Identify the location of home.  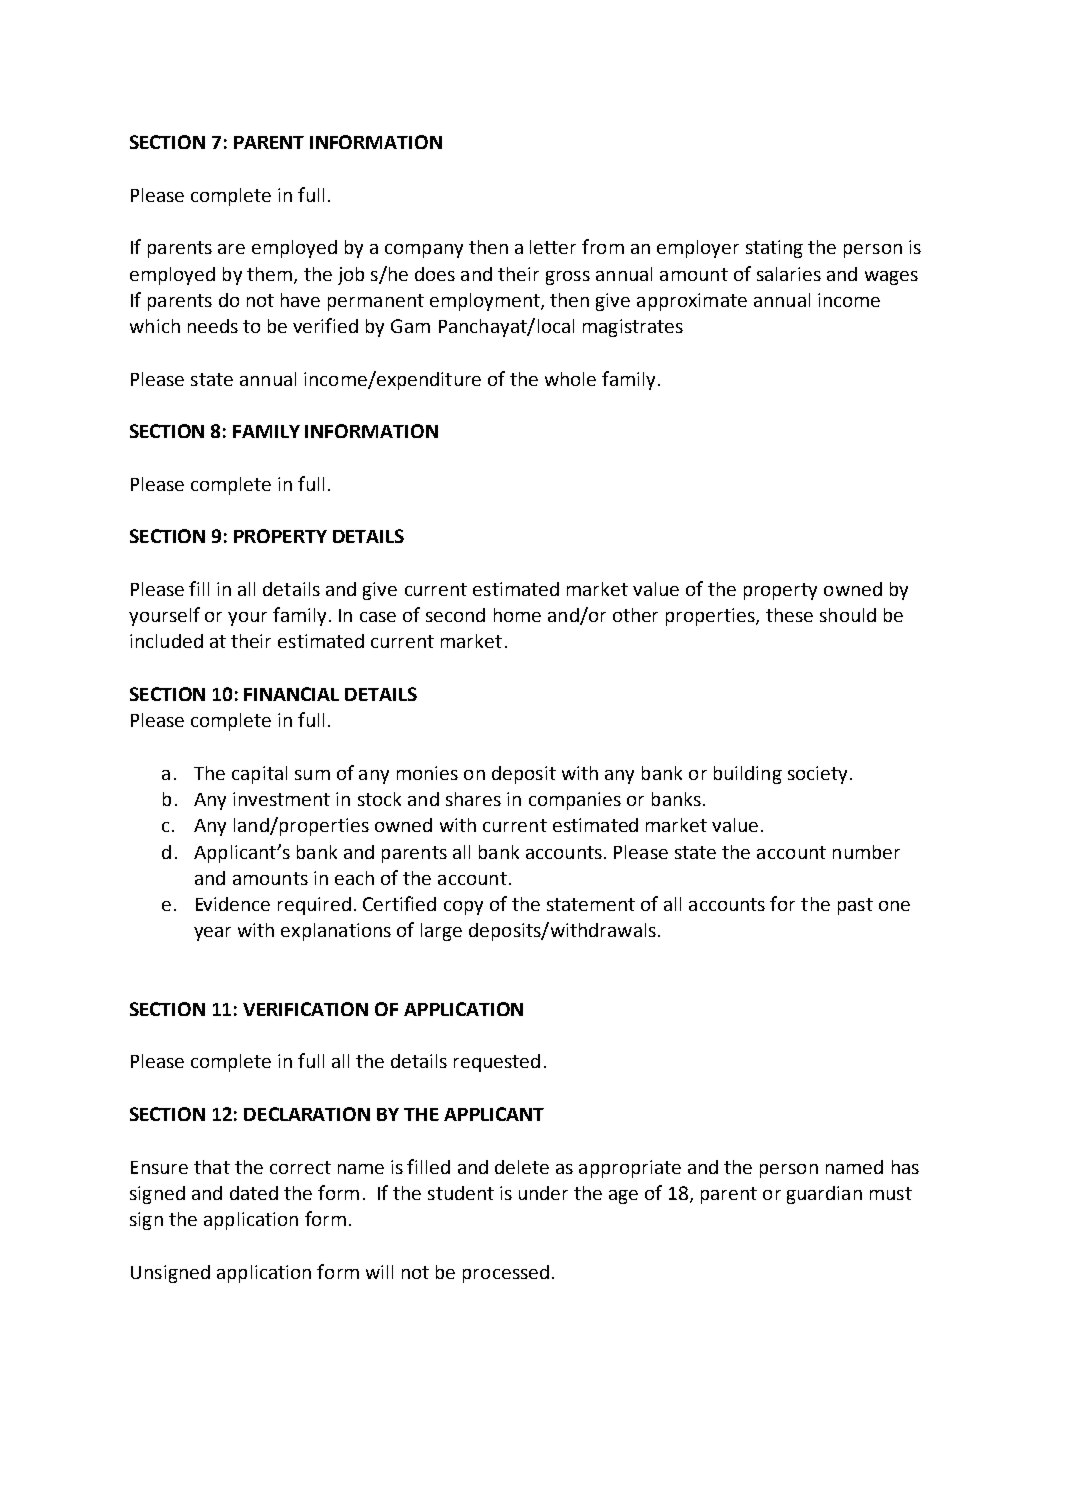
(517, 615).
